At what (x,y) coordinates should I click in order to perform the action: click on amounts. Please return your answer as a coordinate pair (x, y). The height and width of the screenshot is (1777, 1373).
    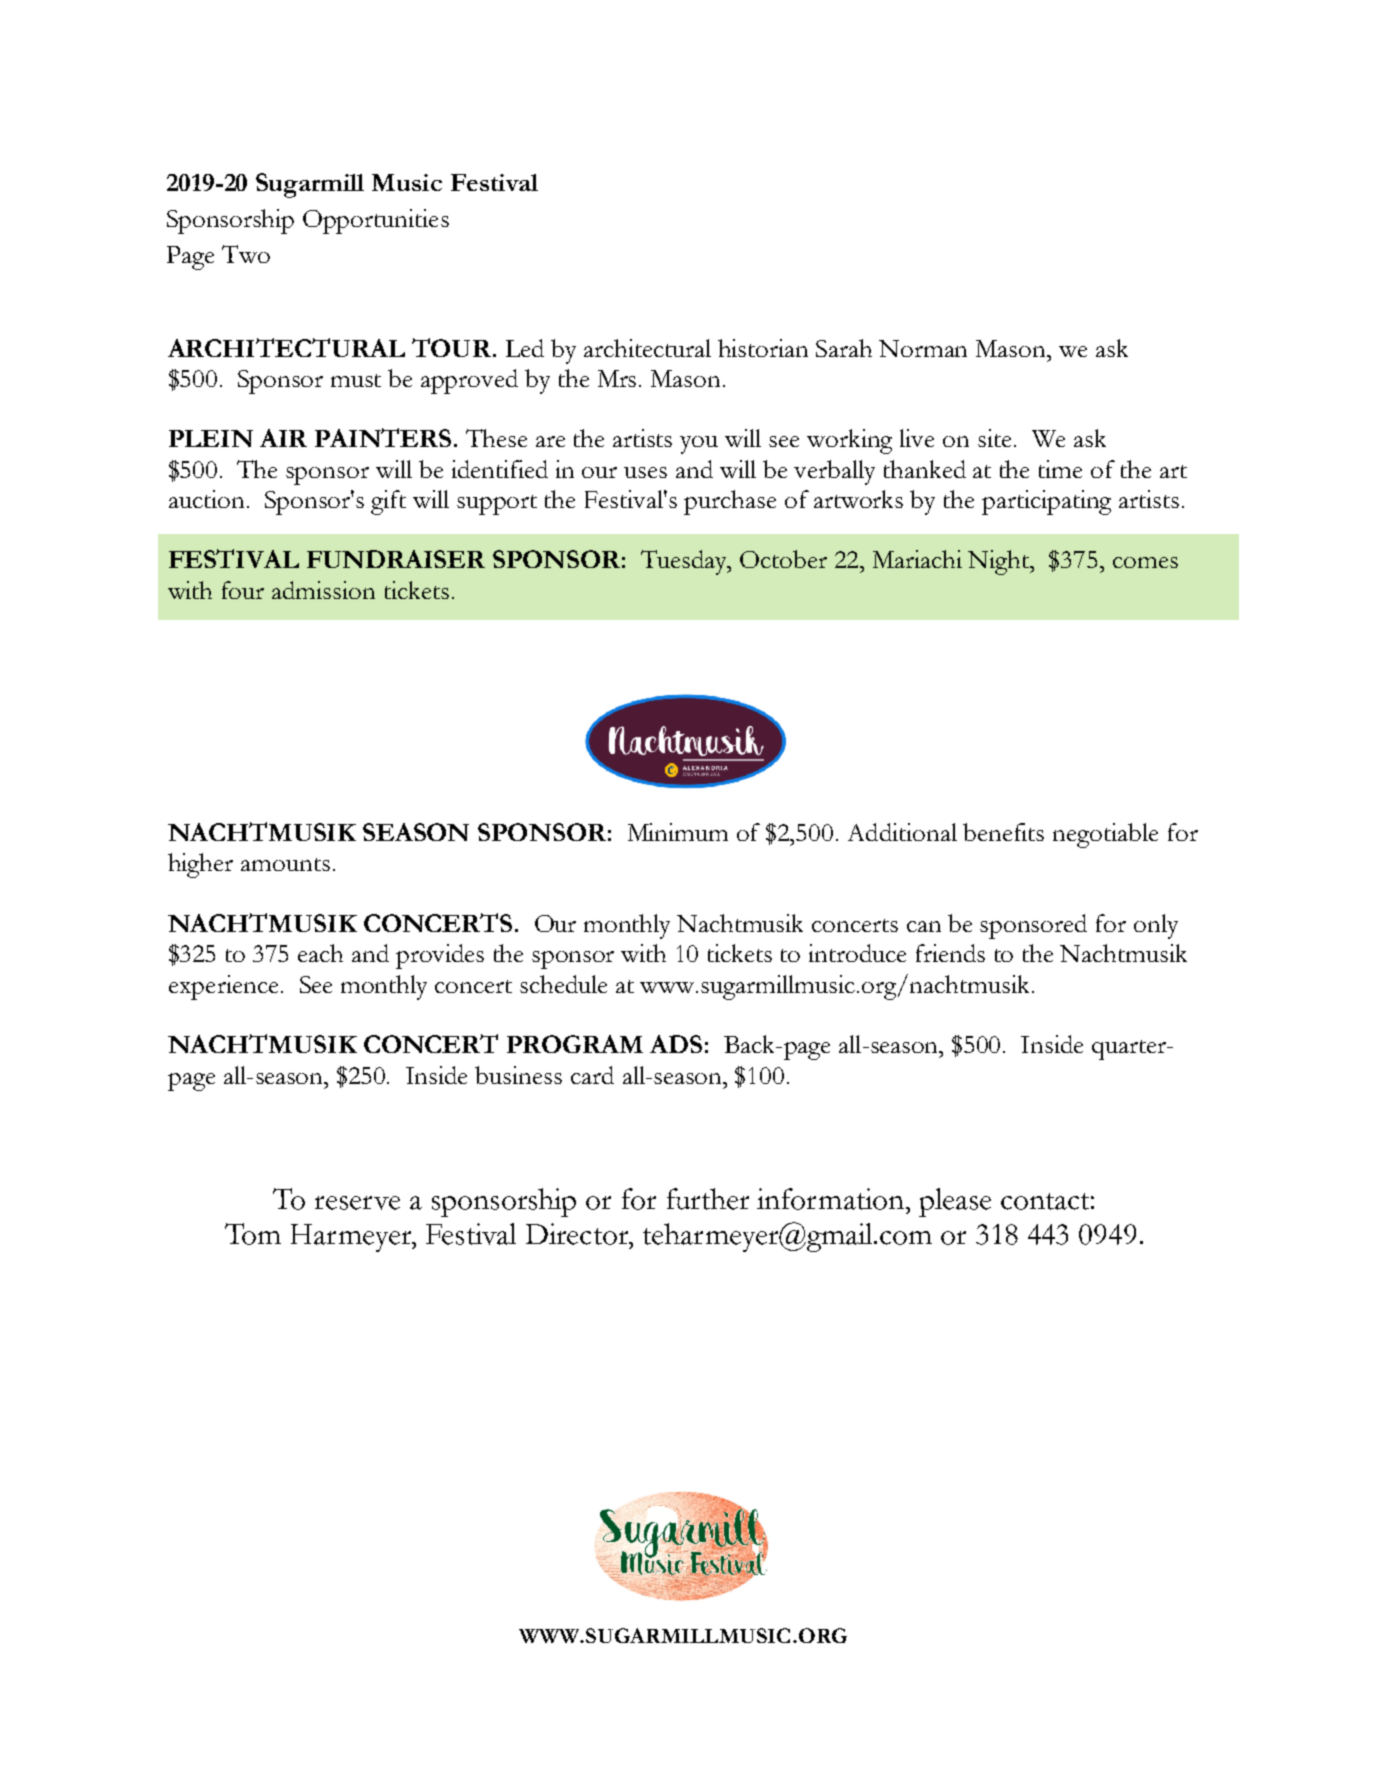
    Looking at the image, I should click on (285, 864).
